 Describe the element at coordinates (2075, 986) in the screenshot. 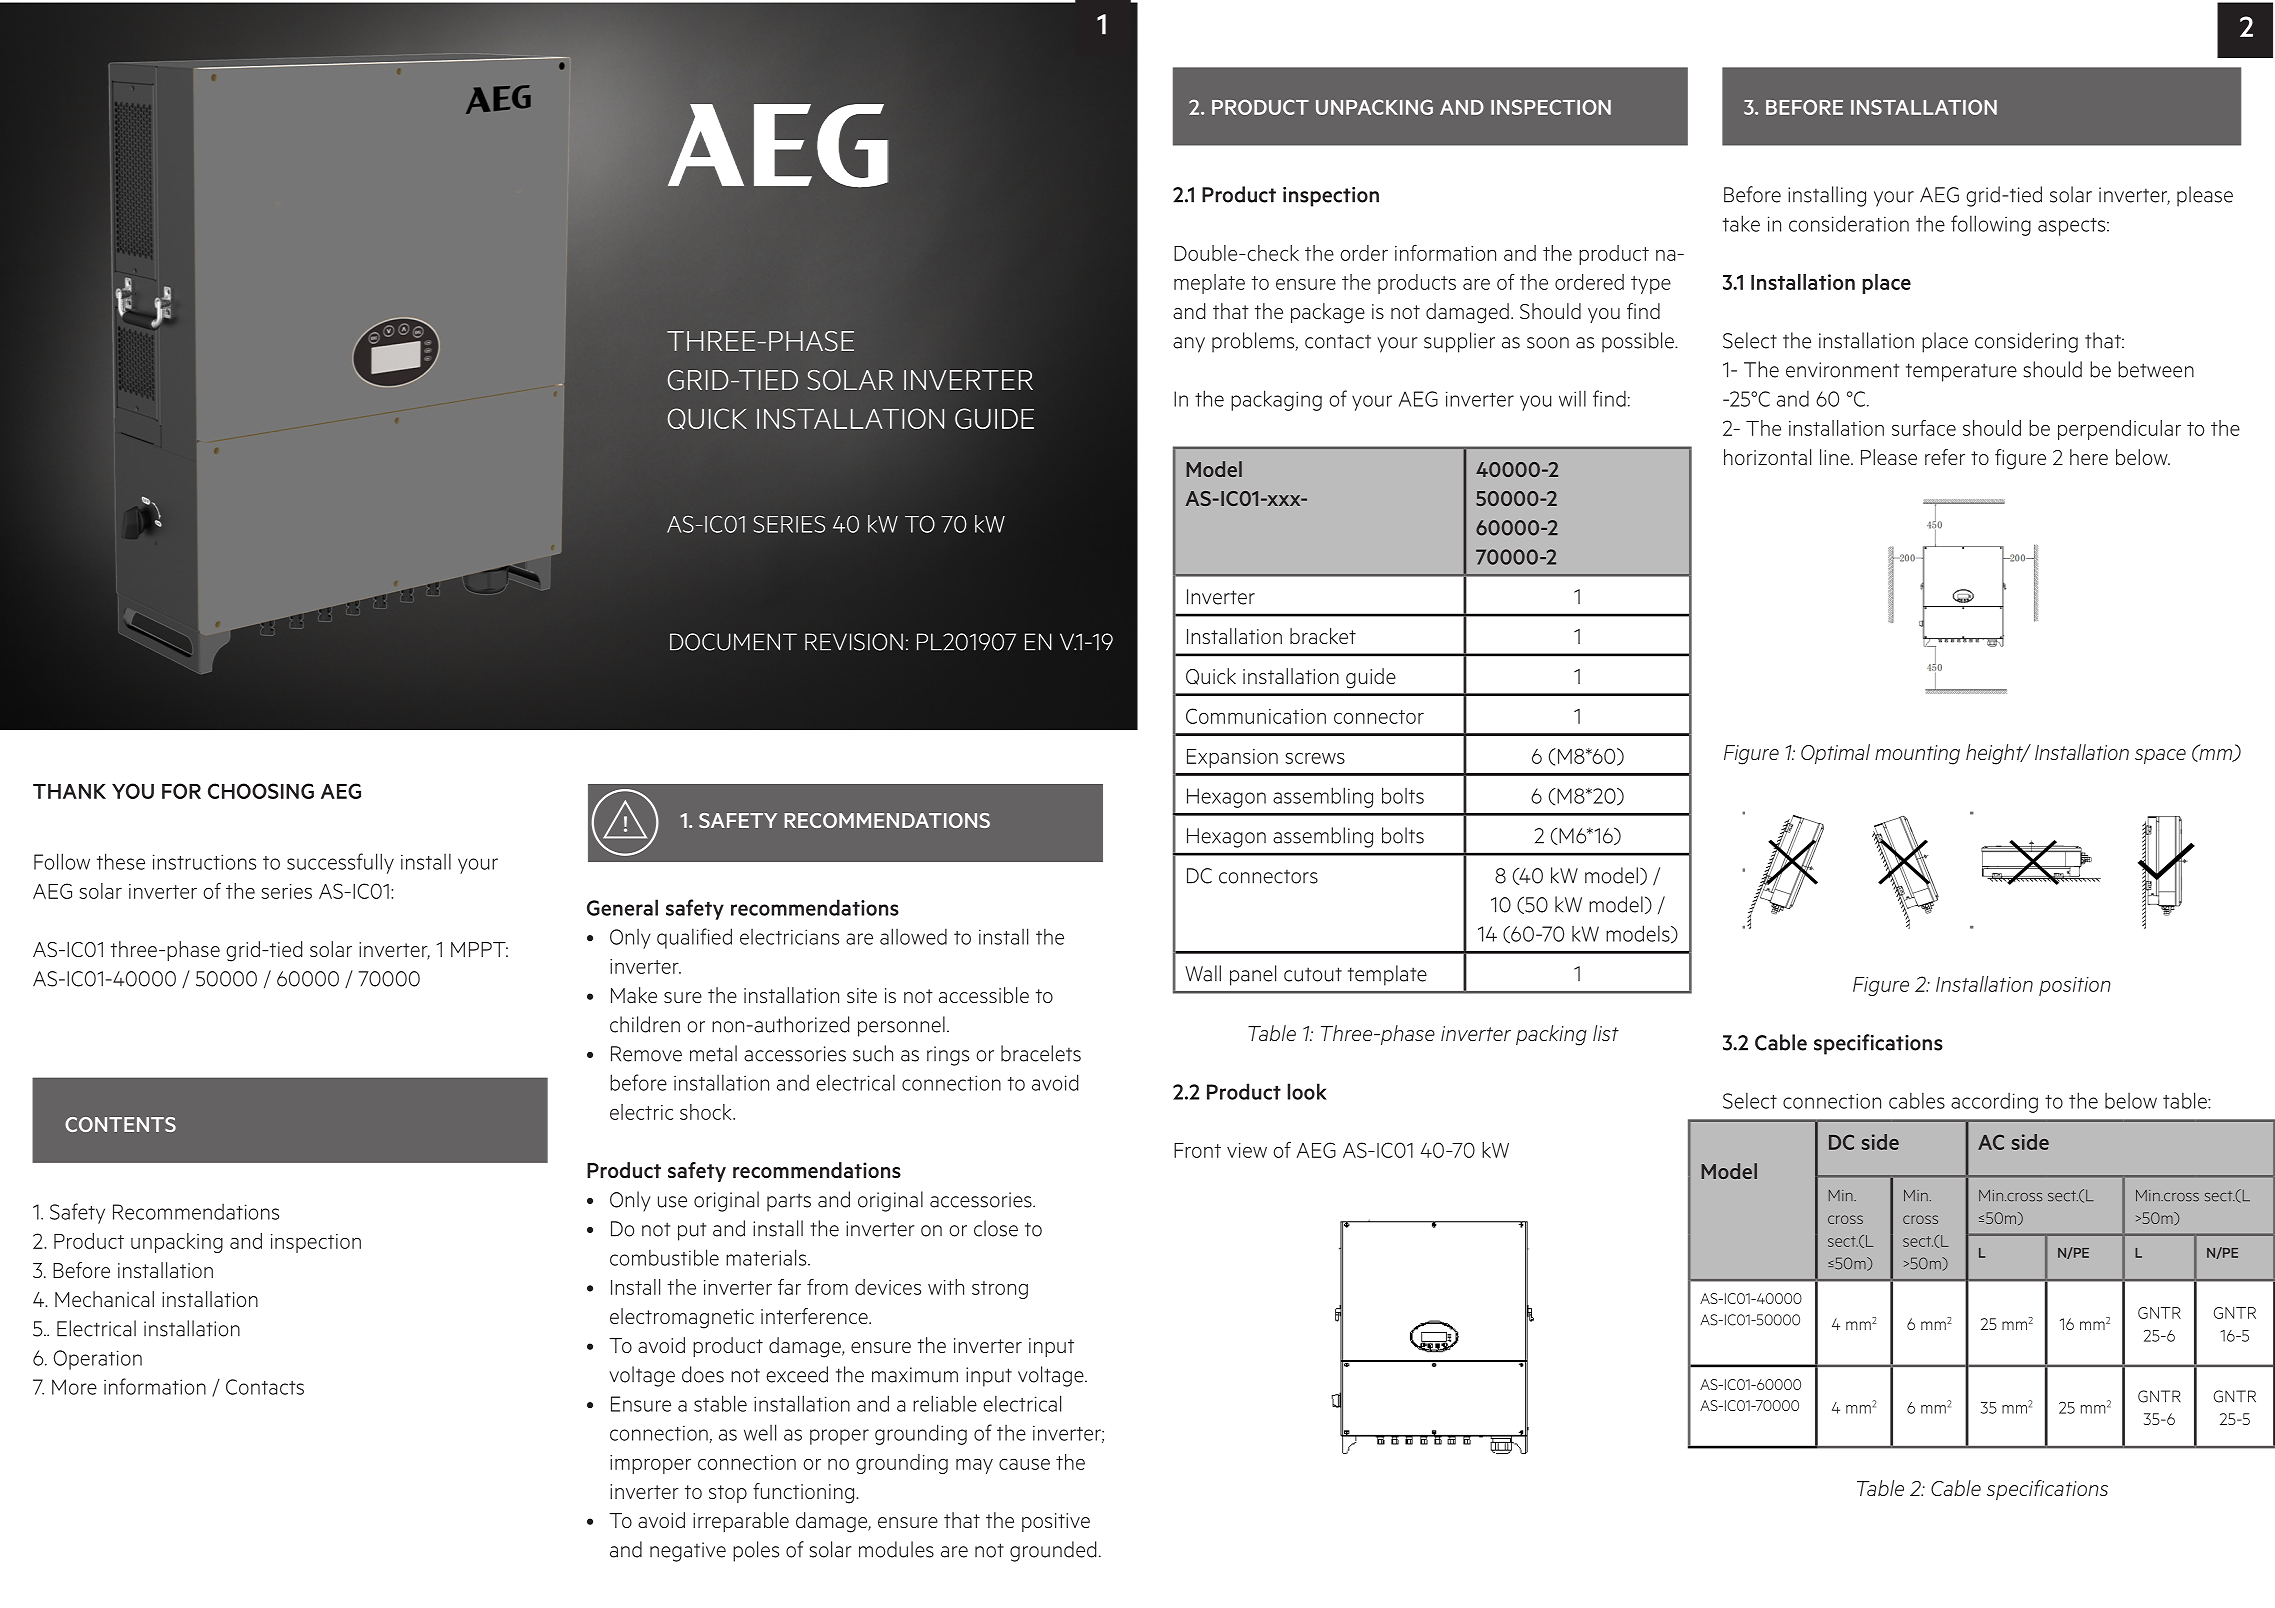

I see `position` at that location.
